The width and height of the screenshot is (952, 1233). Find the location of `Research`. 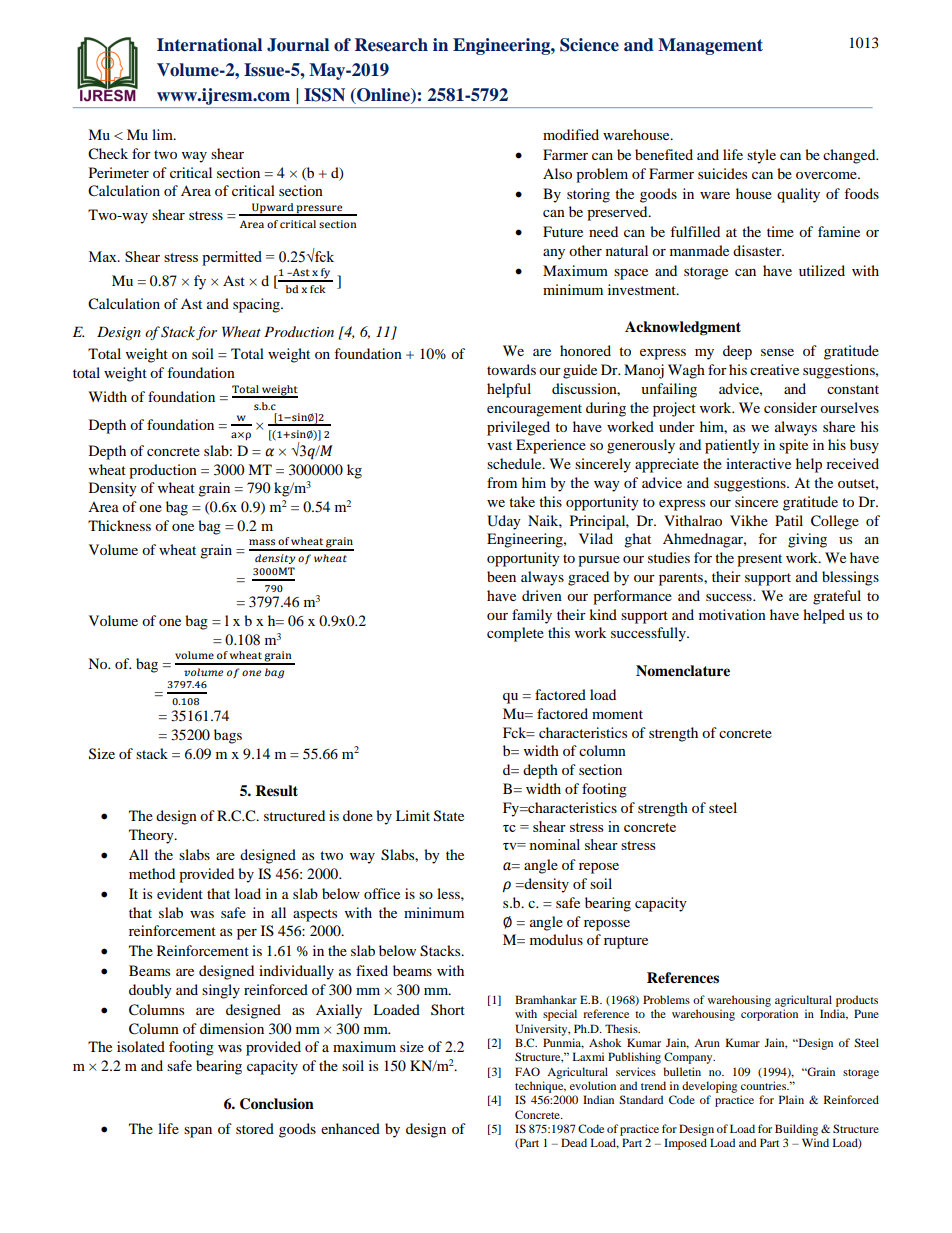

Research is located at coordinates (391, 45).
